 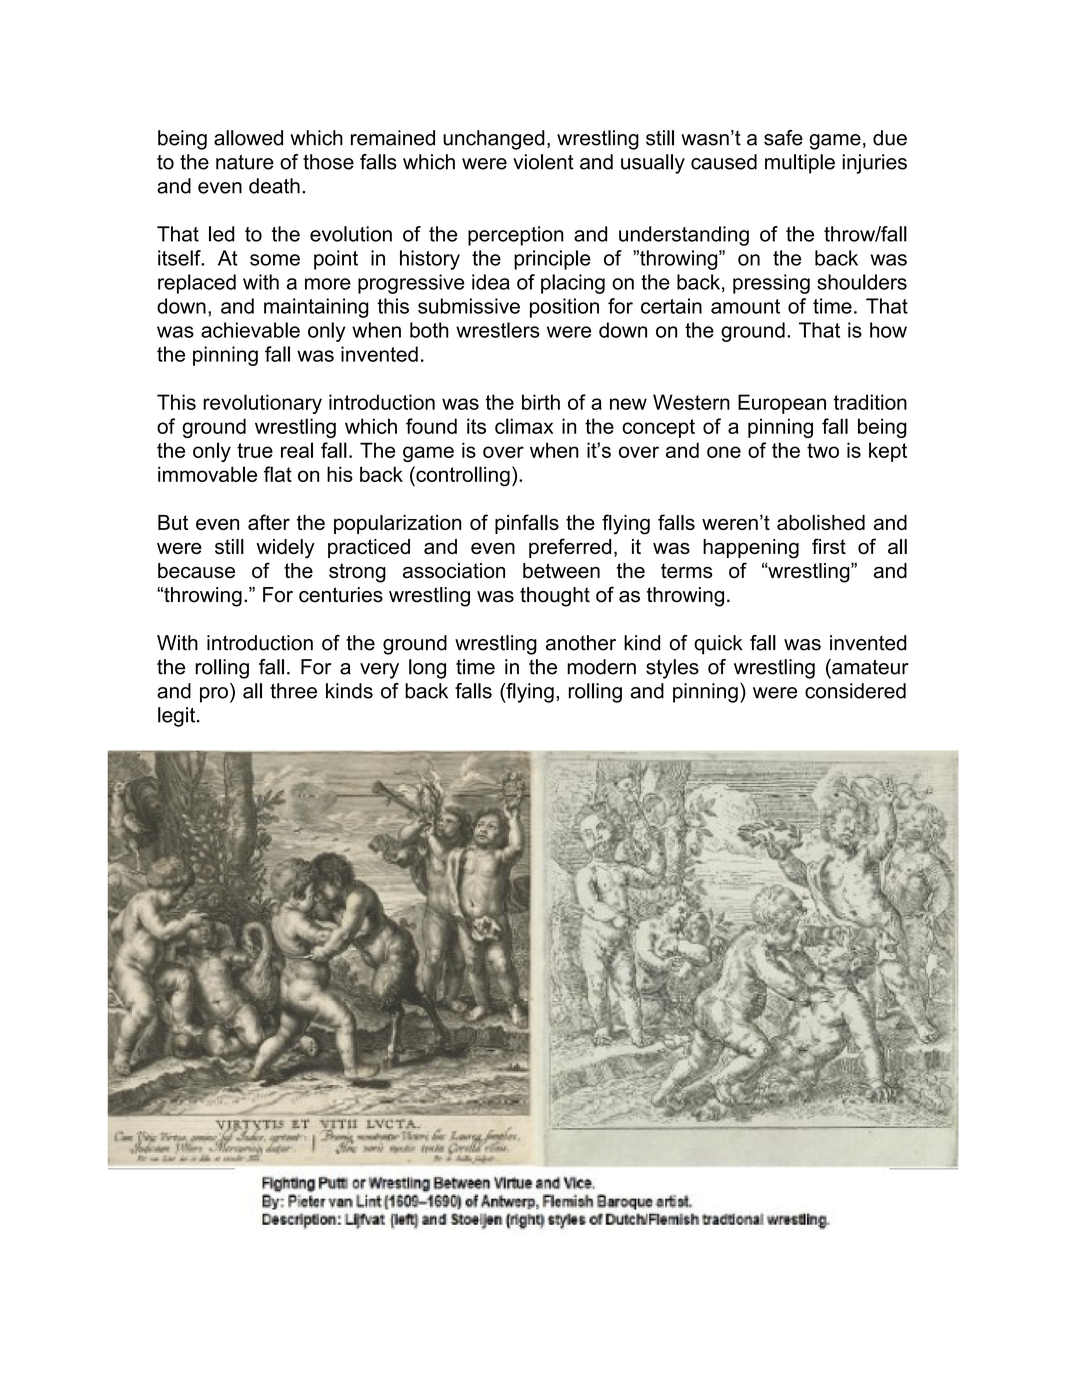 What do you see at coordinates (800, 164) in the document?
I see `multiple` at bounding box center [800, 164].
